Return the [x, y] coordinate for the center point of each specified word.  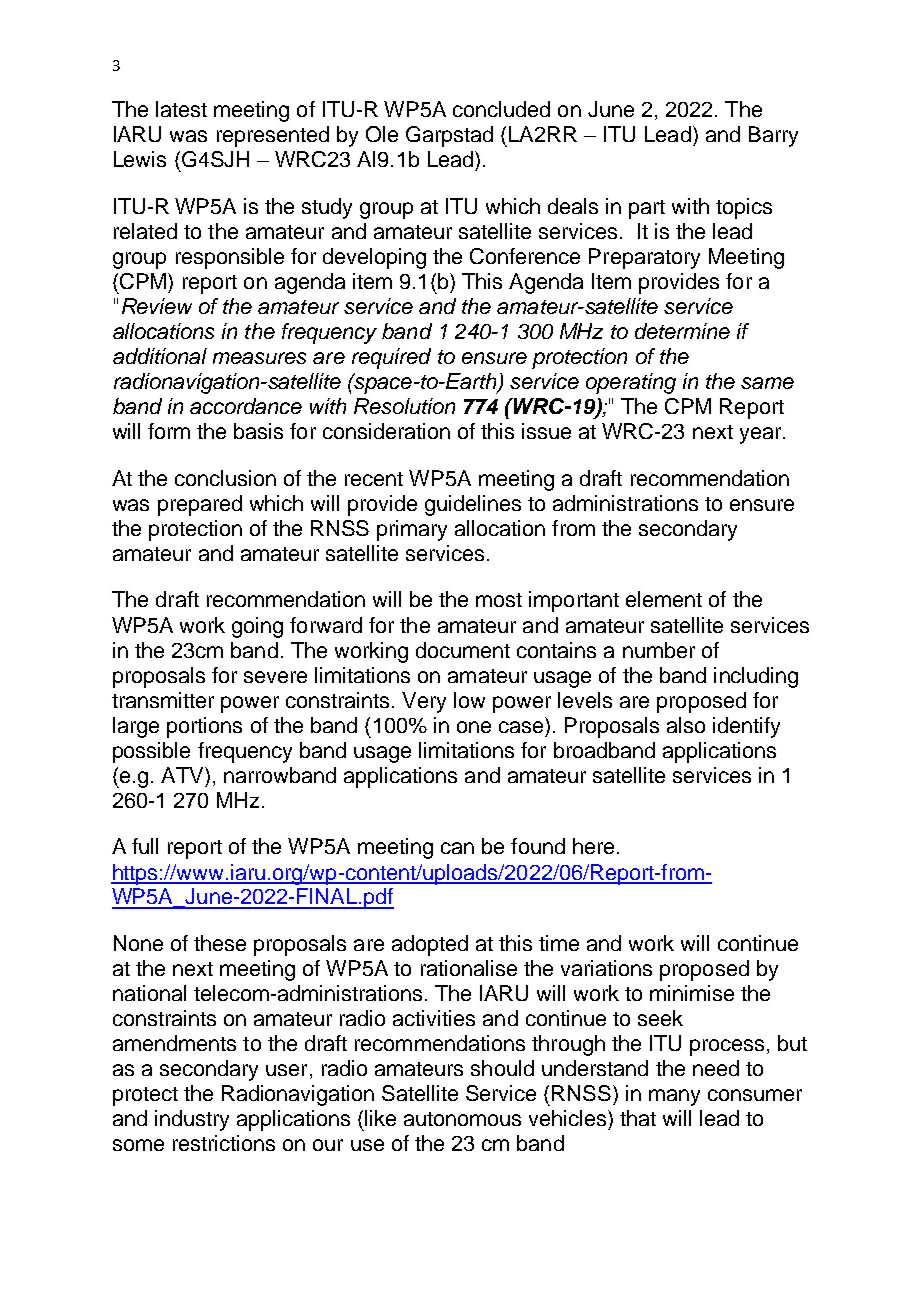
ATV [183, 775]
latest [181, 109]
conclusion [225, 478]
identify [746, 727]
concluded [501, 109]
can [457, 848]
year [762, 435]
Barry [773, 136]
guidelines [473, 505]
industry [192, 1120]
